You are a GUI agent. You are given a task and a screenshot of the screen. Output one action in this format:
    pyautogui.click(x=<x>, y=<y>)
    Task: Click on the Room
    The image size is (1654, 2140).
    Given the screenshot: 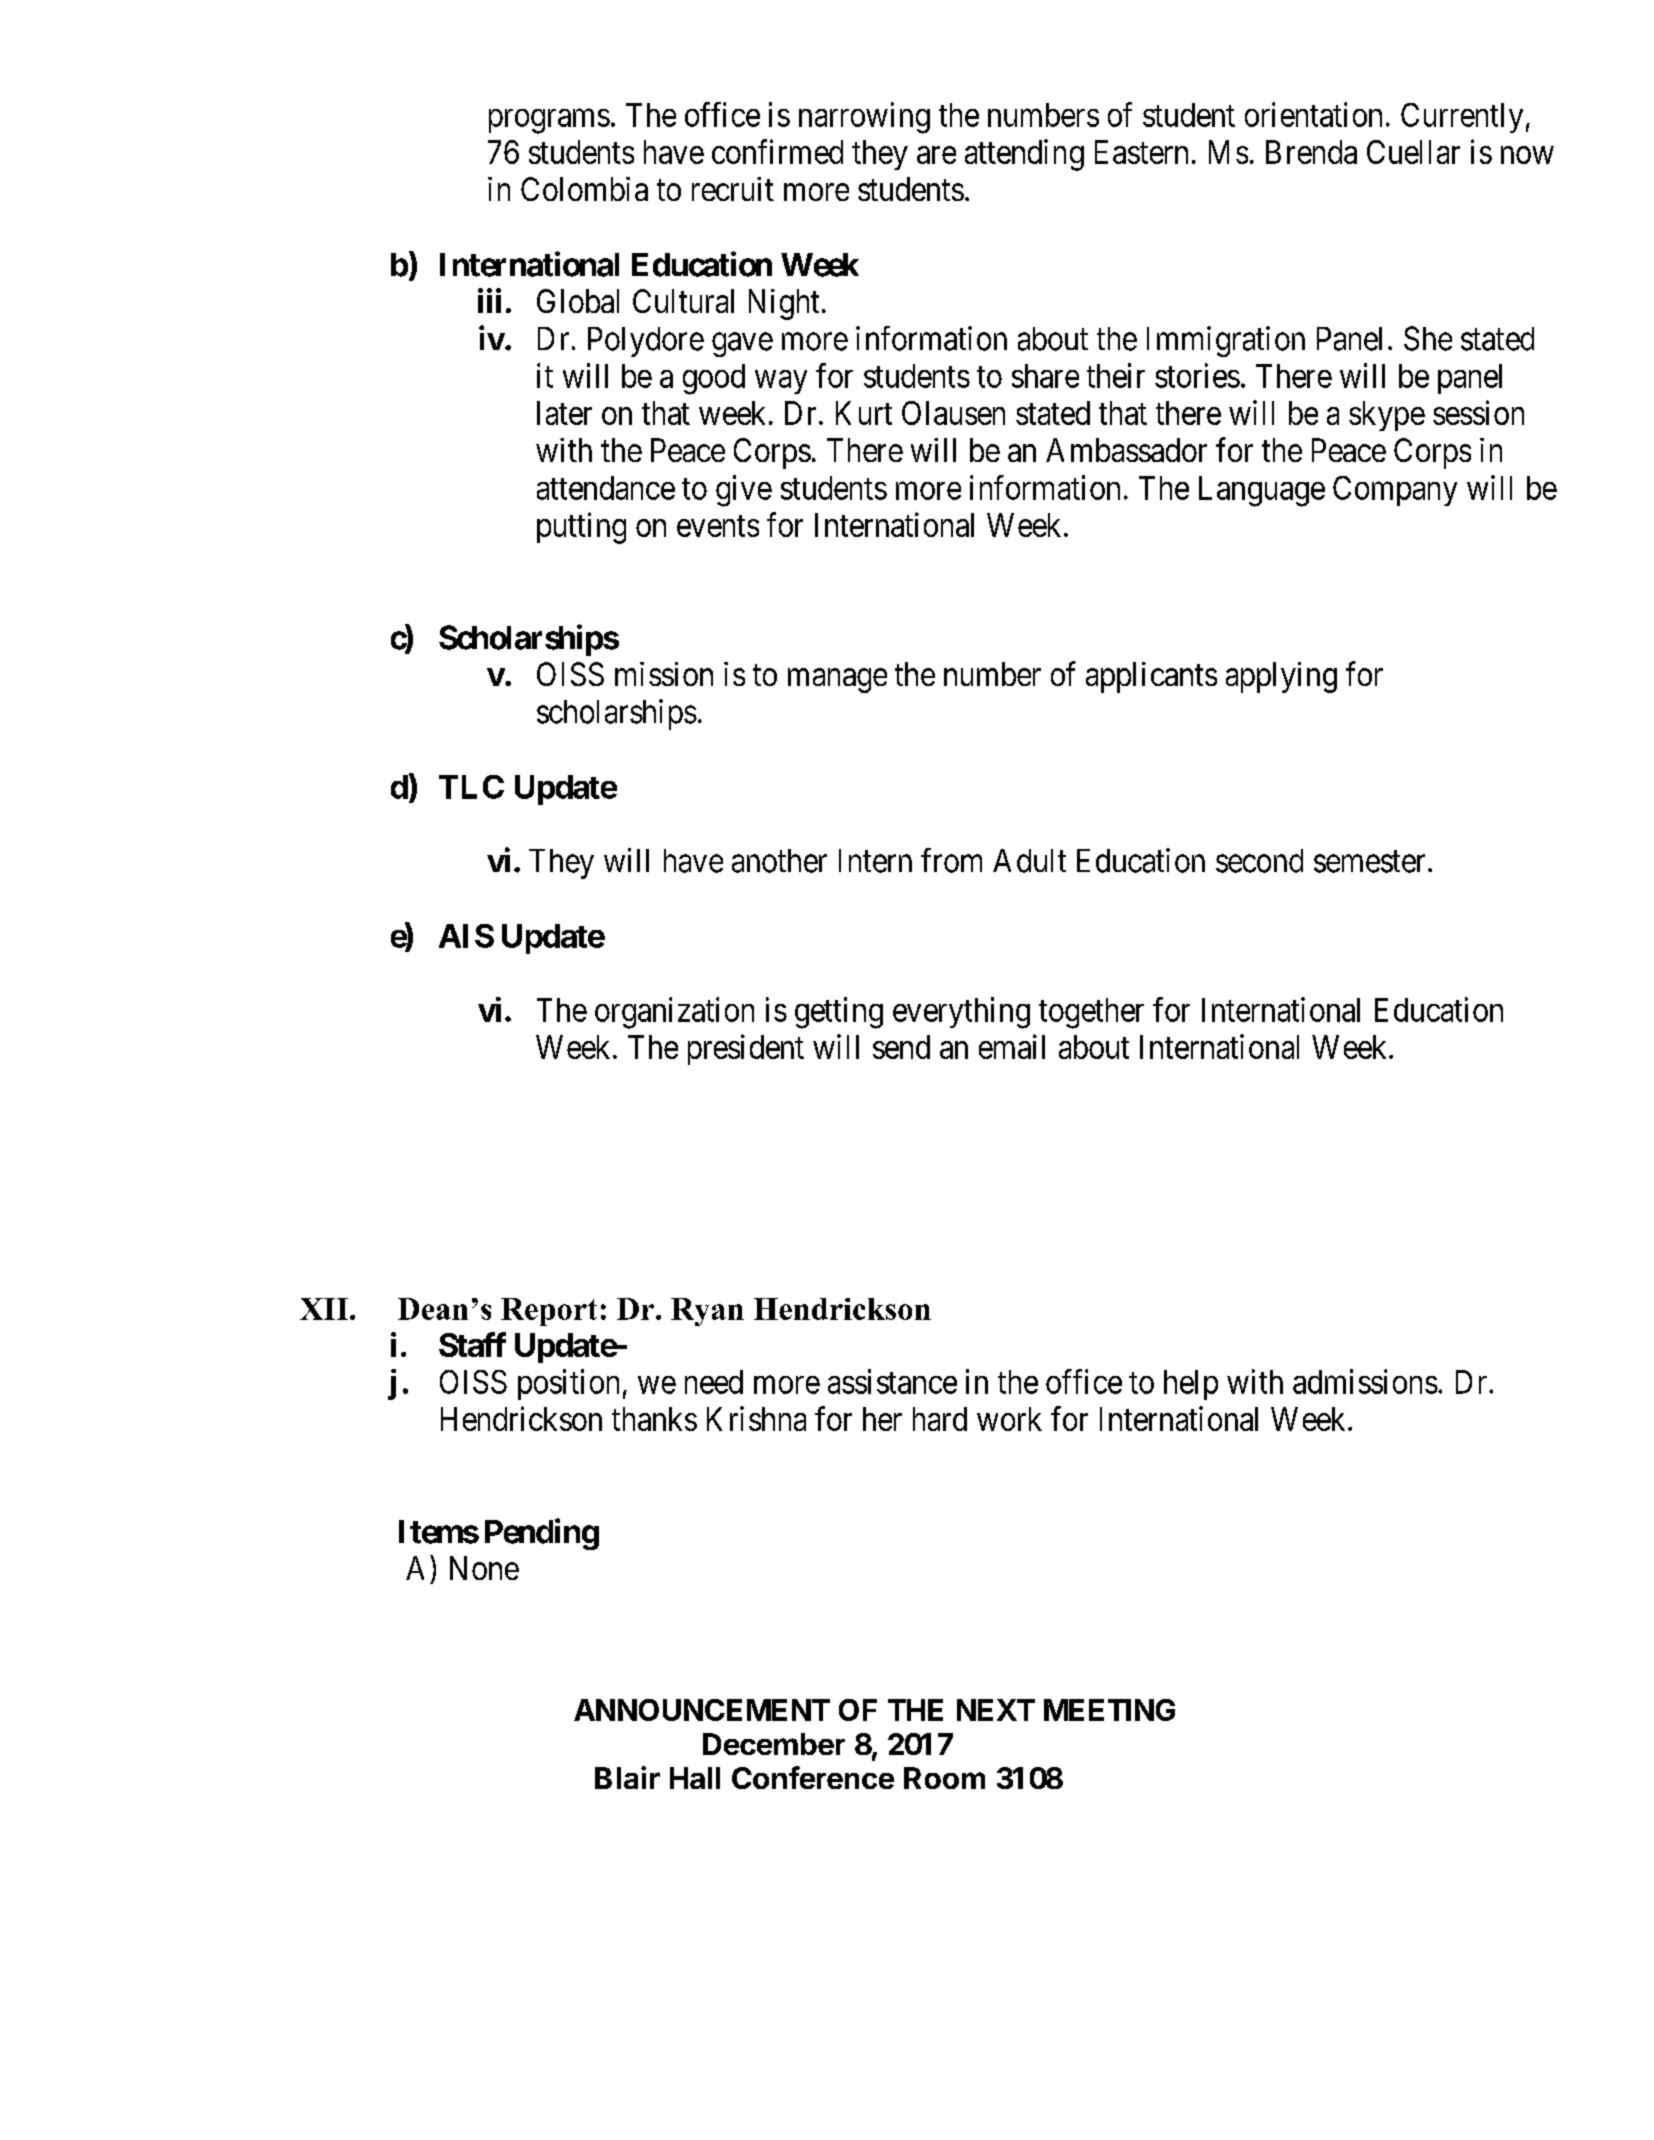 What is the action you would take?
    pyautogui.click(x=944, y=1778)
